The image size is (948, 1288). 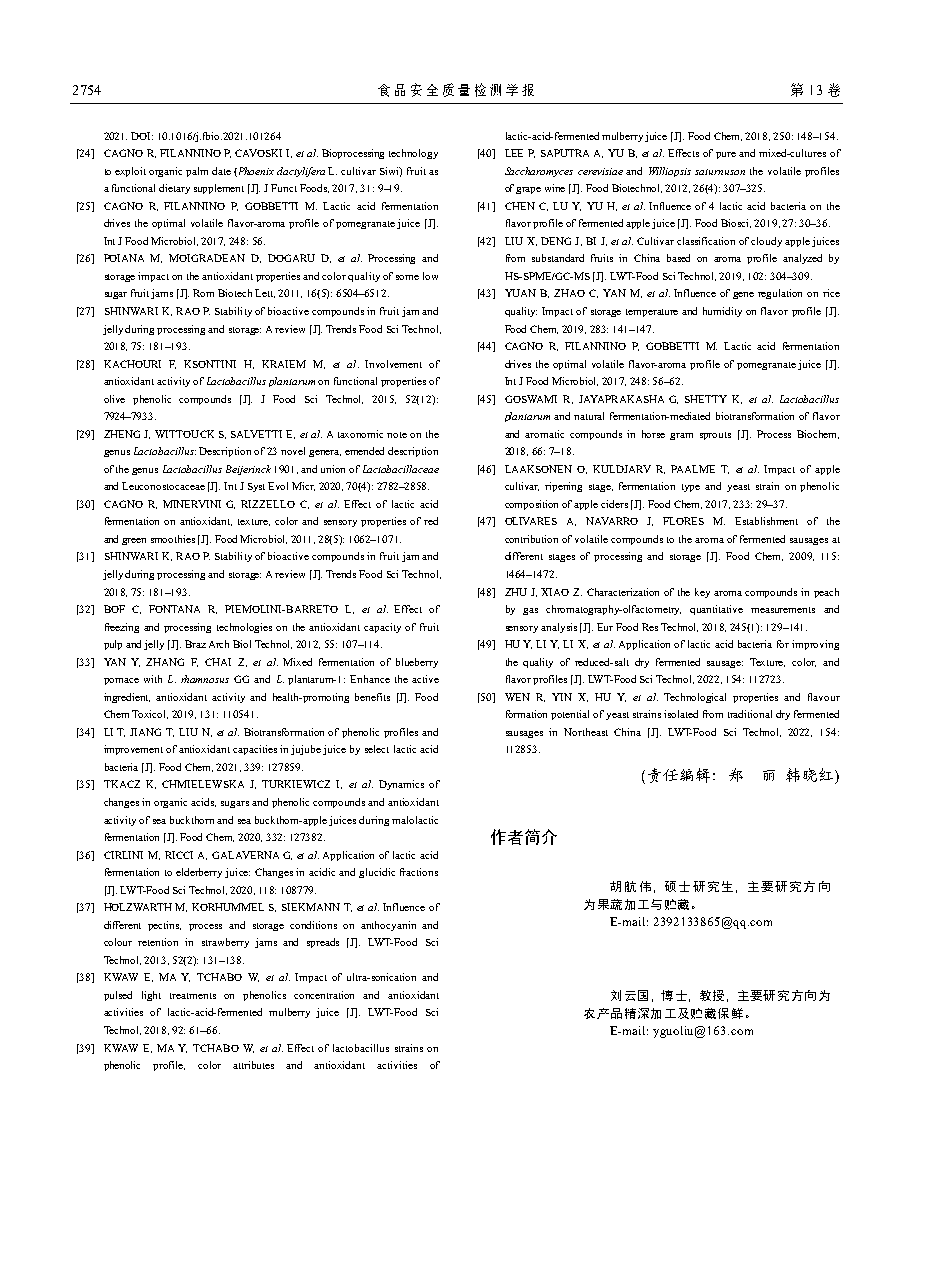 What do you see at coordinates (419, 872) in the screenshot?
I see `fractions` at bounding box center [419, 872].
